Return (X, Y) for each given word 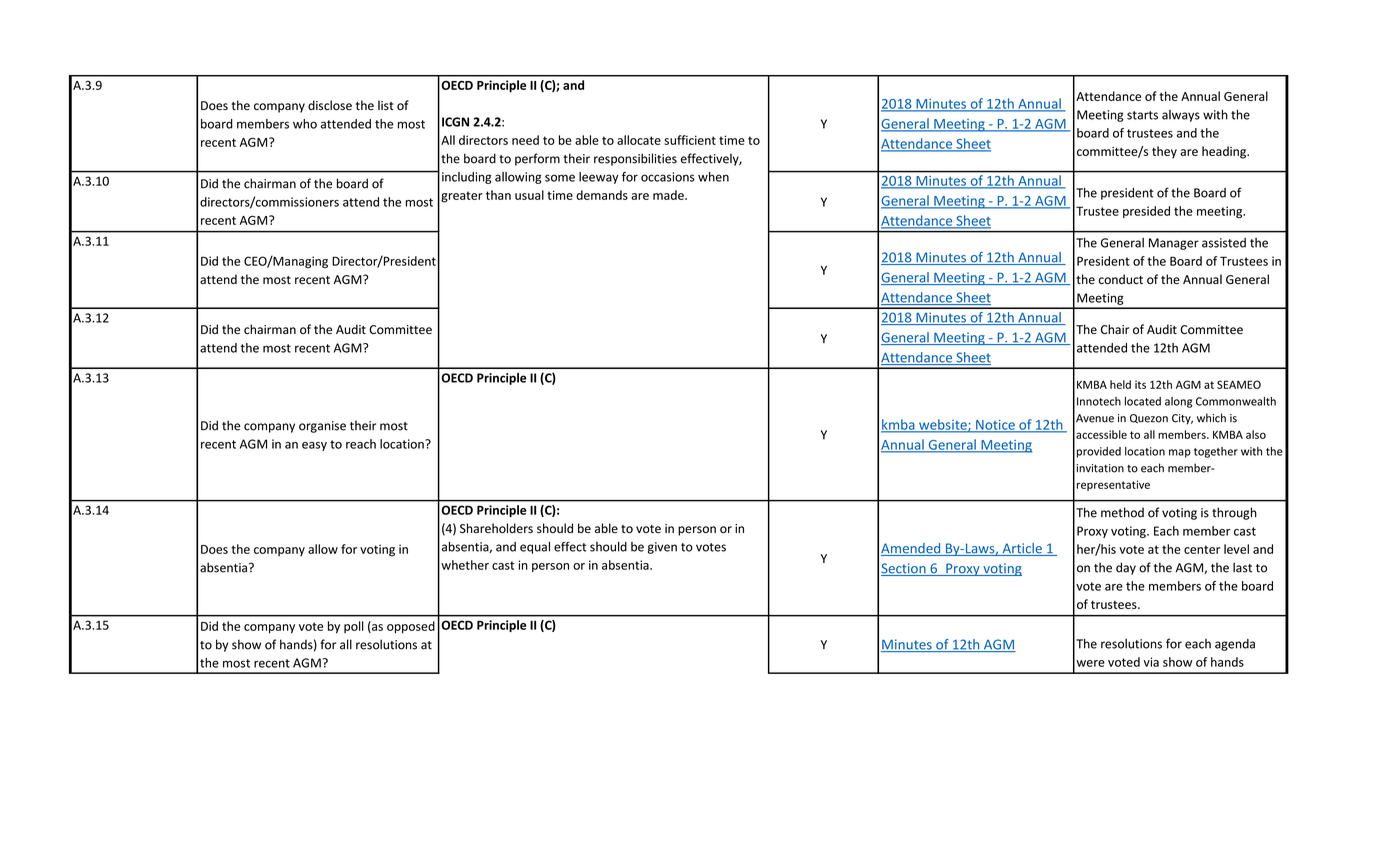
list (386, 105)
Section (904, 569)
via (1151, 662)
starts (1142, 115)
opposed (411, 627)
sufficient (690, 140)
